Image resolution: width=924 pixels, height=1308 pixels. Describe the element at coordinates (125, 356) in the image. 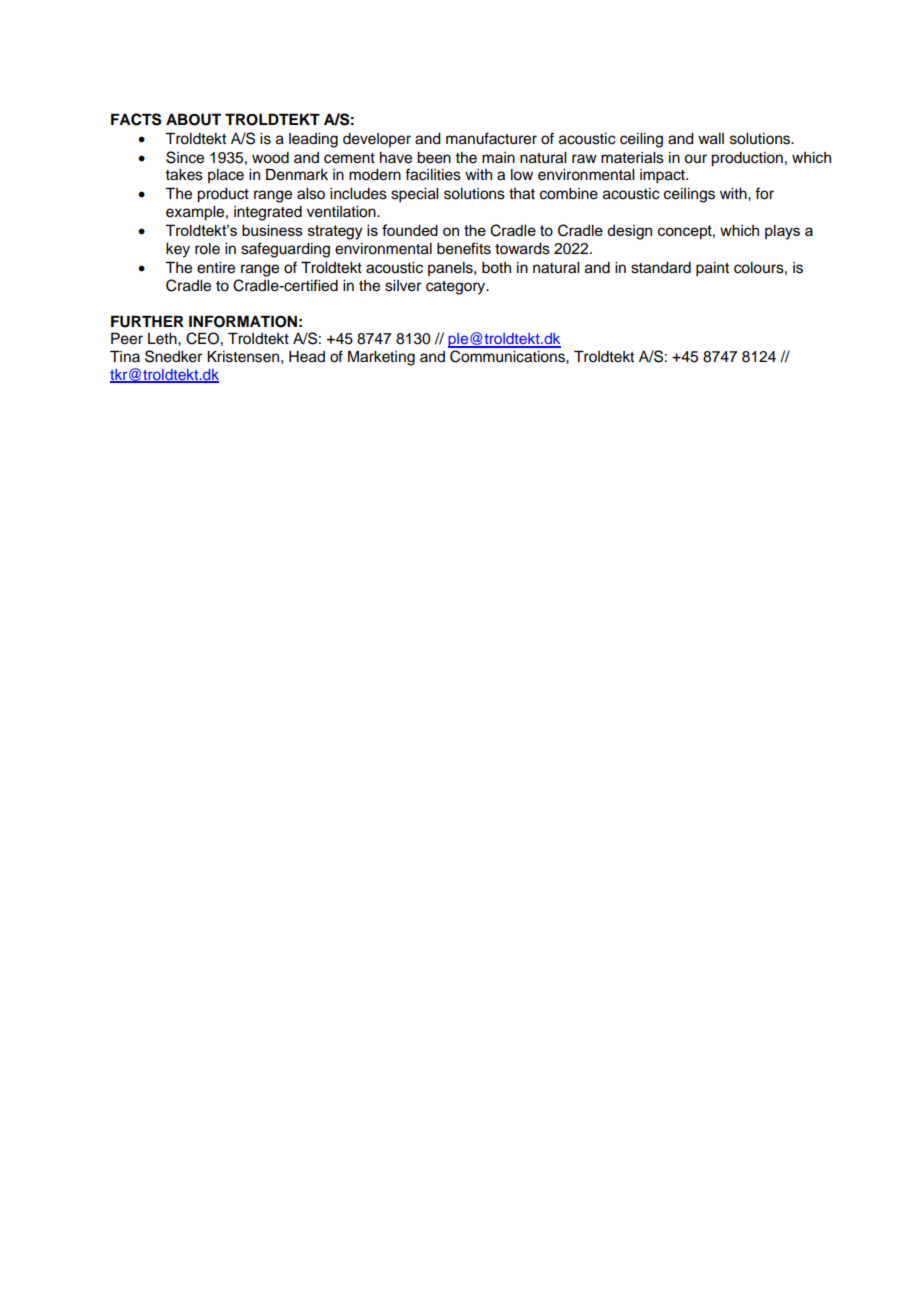

I see `Tina` at that location.
